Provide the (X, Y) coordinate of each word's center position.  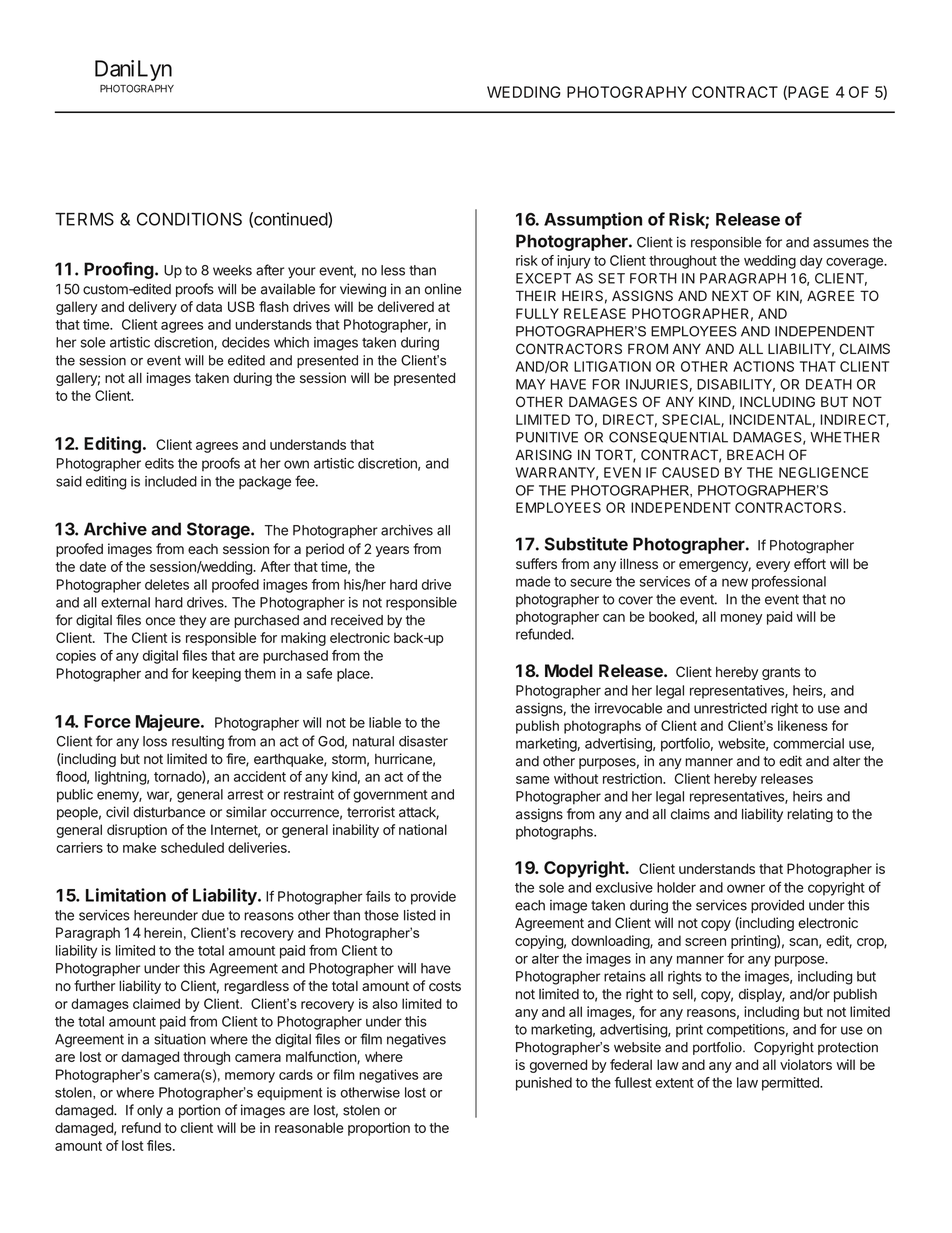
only (150, 1111)
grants (781, 673)
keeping (216, 675)
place (354, 675)
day (811, 262)
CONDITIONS (189, 219)
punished (544, 1084)
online (443, 289)
